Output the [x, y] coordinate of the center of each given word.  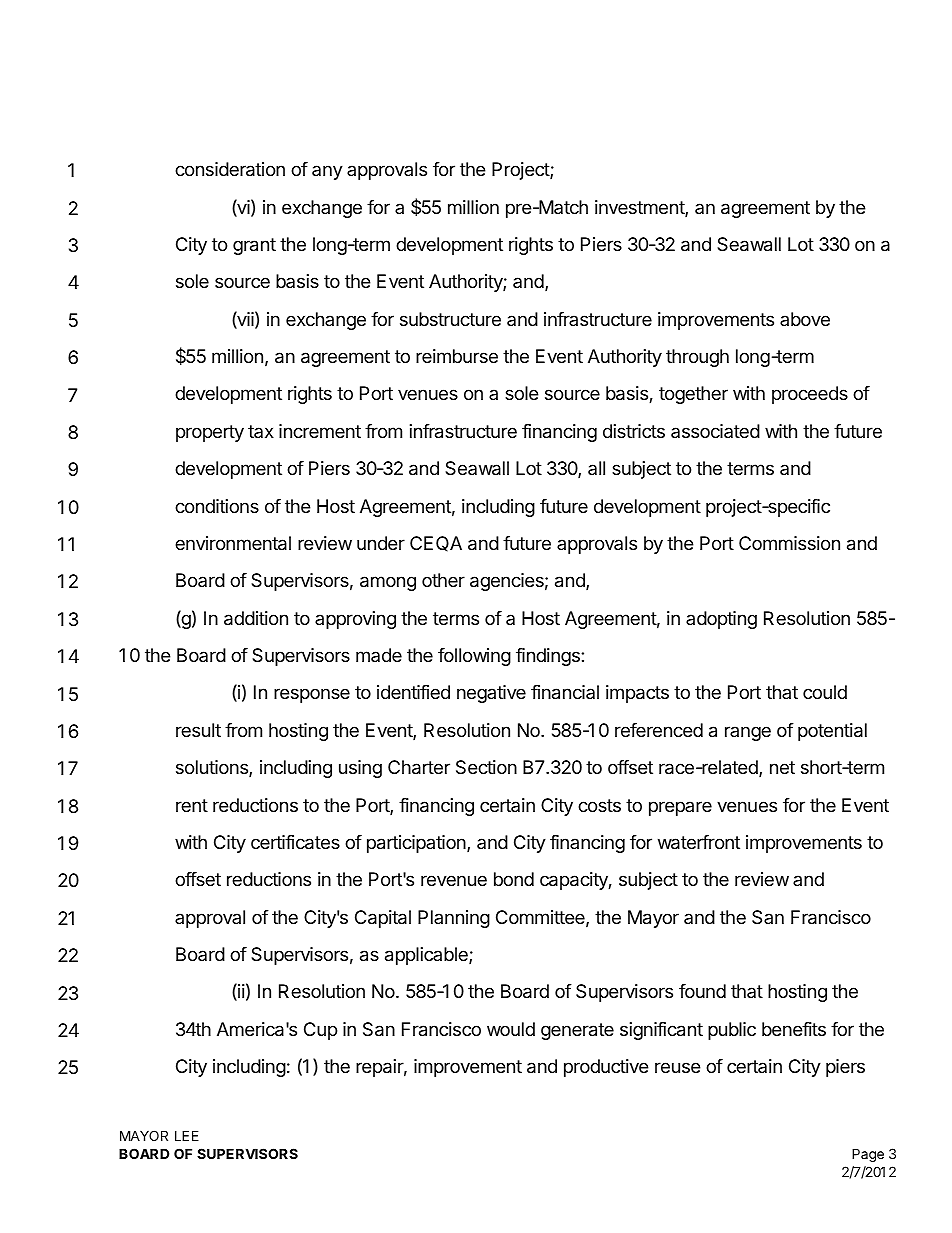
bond [514, 879]
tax [261, 431]
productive [606, 1068]
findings [549, 657]
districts [634, 431]
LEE [187, 1135]
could [825, 692]
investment [640, 208]
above [805, 319]
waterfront [699, 842]
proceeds [810, 395]
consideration [230, 169]
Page [868, 1155]
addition [256, 618]
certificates [295, 842]
